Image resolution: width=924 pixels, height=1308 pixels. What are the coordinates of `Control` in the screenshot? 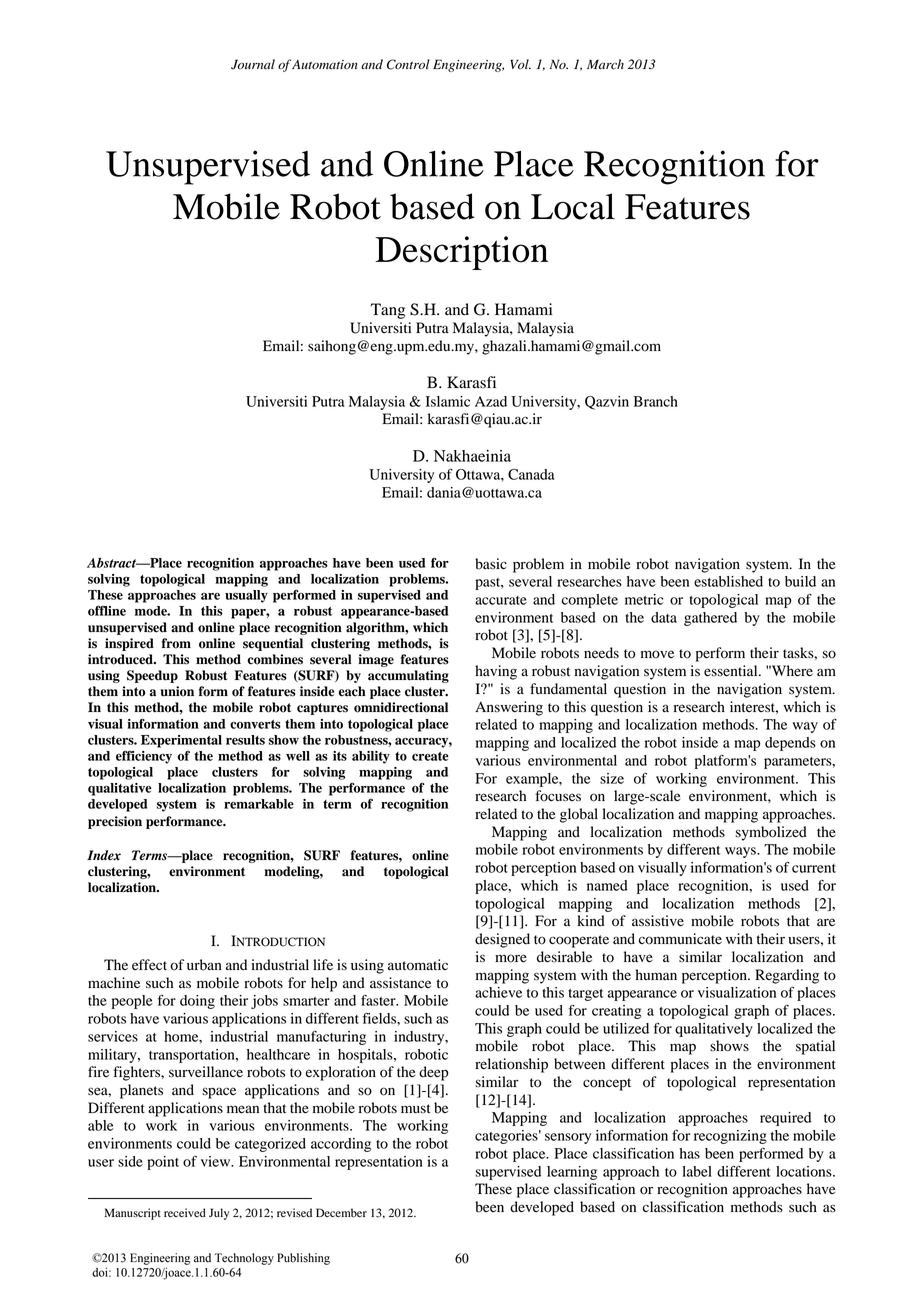 It's located at (408, 64).
